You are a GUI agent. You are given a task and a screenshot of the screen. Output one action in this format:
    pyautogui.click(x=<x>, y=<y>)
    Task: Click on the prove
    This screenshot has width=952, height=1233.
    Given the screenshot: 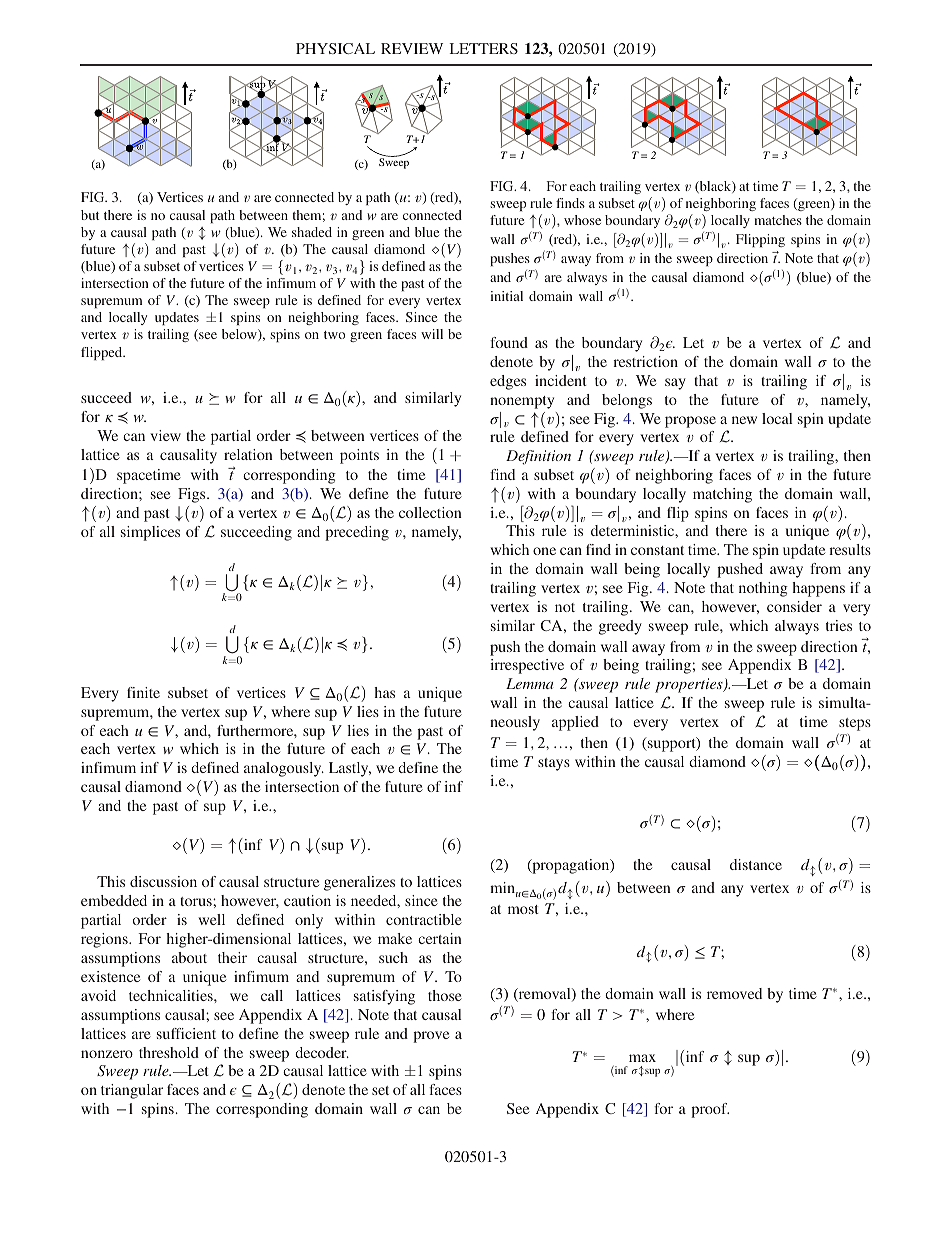 What is the action you would take?
    pyautogui.click(x=431, y=1037)
